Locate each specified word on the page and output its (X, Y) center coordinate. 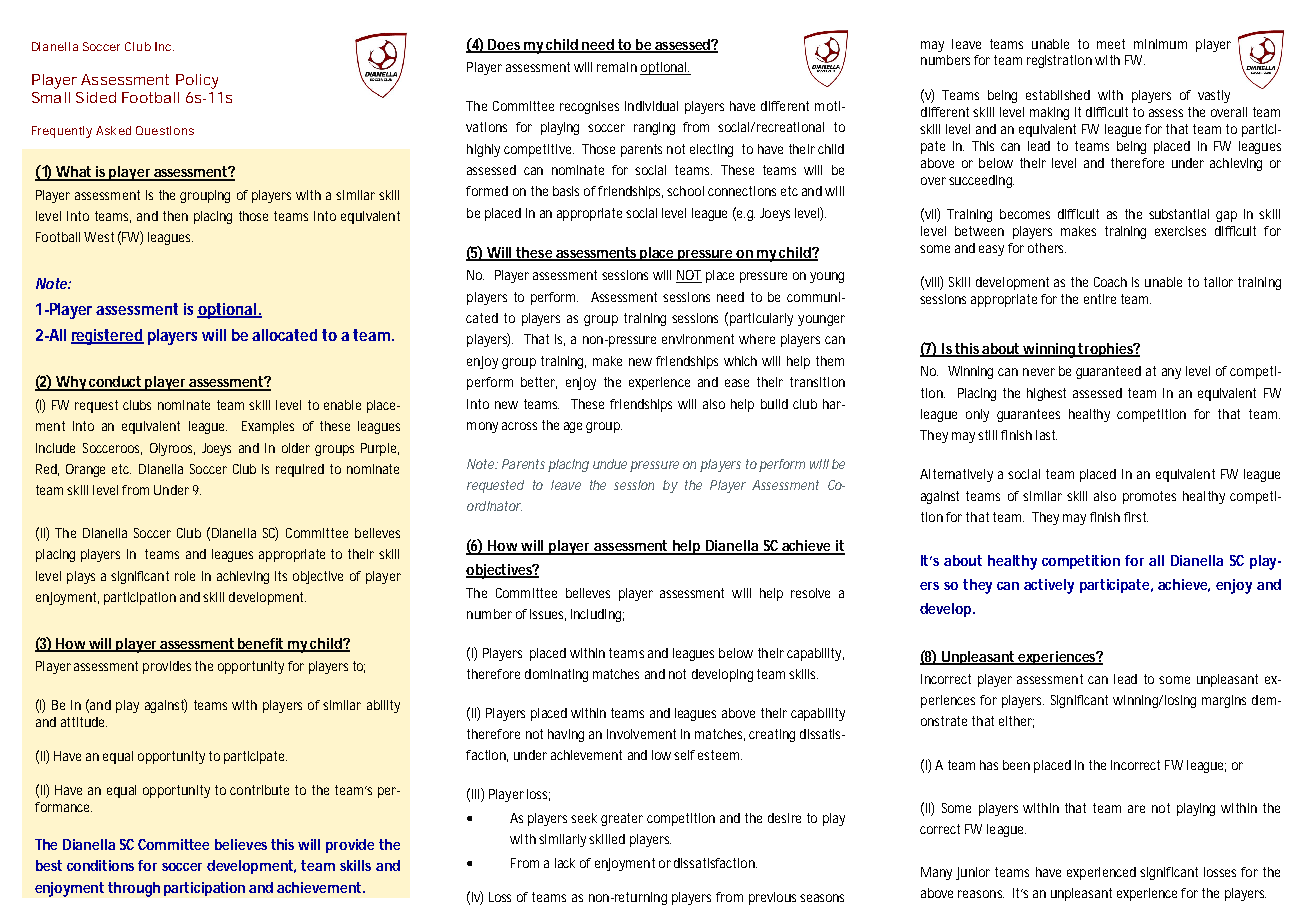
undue (610, 464)
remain (617, 67)
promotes (1149, 497)
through (134, 889)
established (1058, 95)
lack (565, 863)
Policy (197, 81)
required (300, 470)
